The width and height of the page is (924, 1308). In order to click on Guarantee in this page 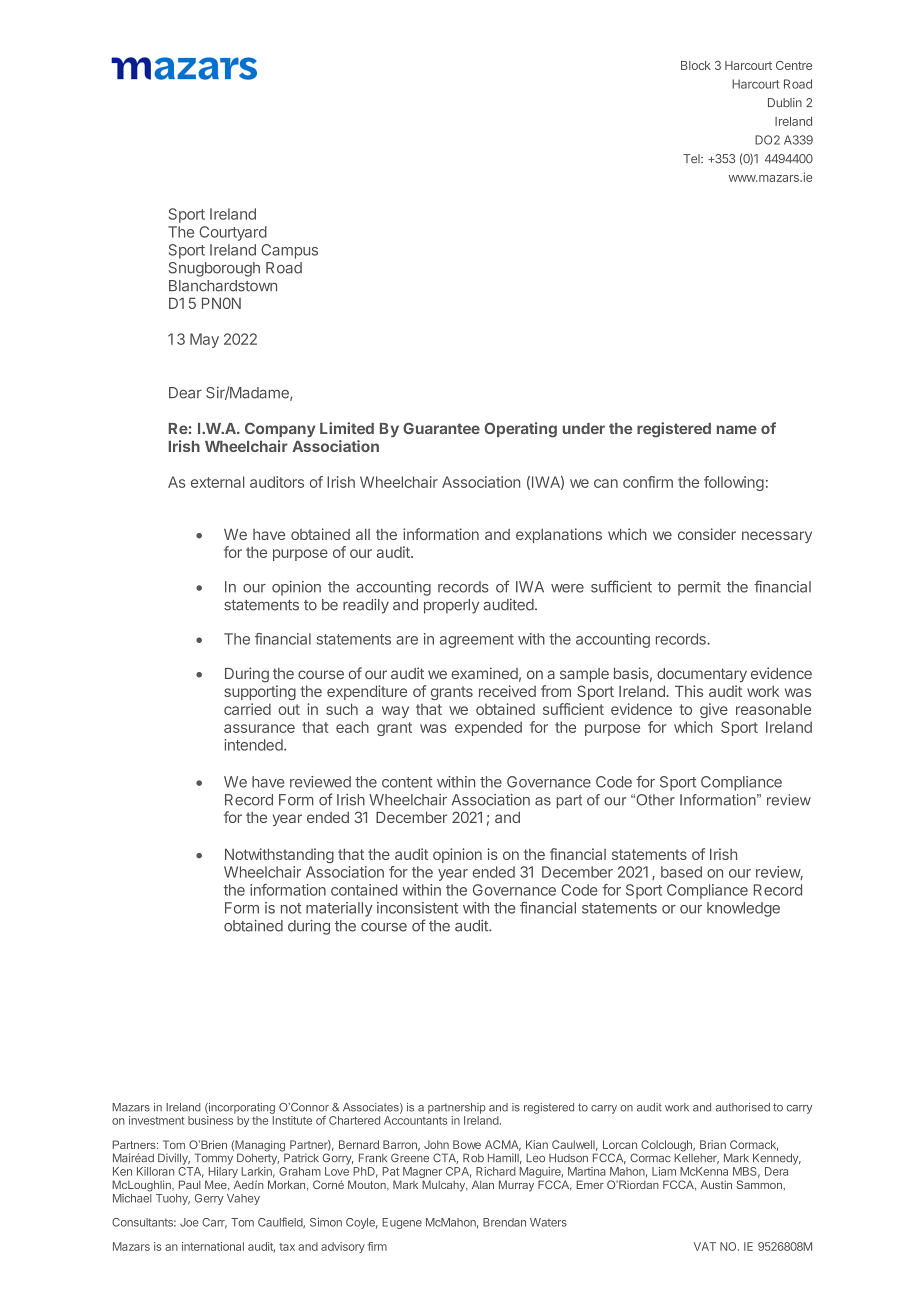, I will do `click(441, 428)`.
